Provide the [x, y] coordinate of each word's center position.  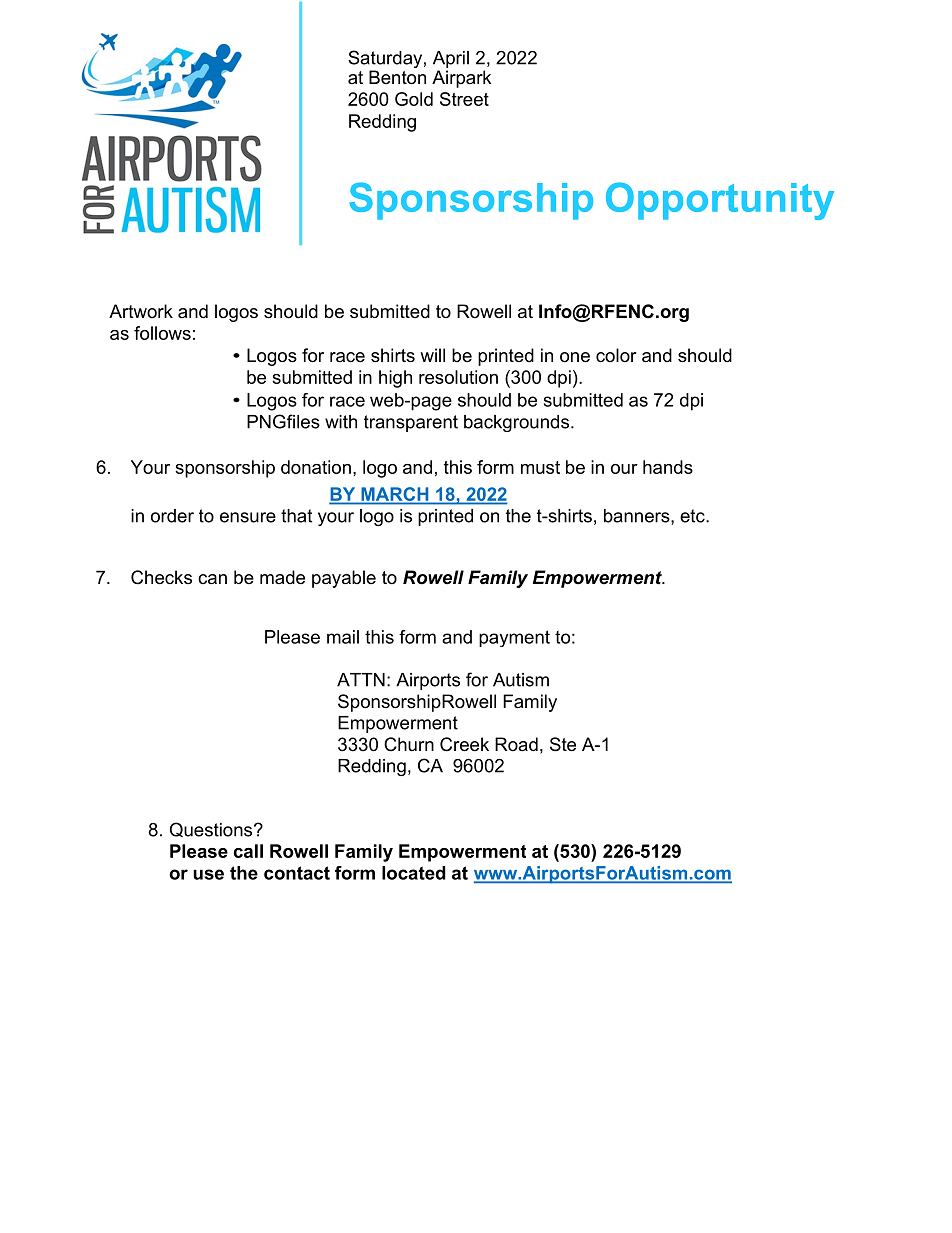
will [432, 355]
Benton [397, 77]
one [575, 357]
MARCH [395, 494]
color [616, 355]
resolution [458, 377]
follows [162, 333]
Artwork [141, 311]
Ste [563, 744]
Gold [414, 99]
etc [693, 516]
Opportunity [720, 201]
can [212, 579]
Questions [212, 829]
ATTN [361, 680]
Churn [409, 744]
